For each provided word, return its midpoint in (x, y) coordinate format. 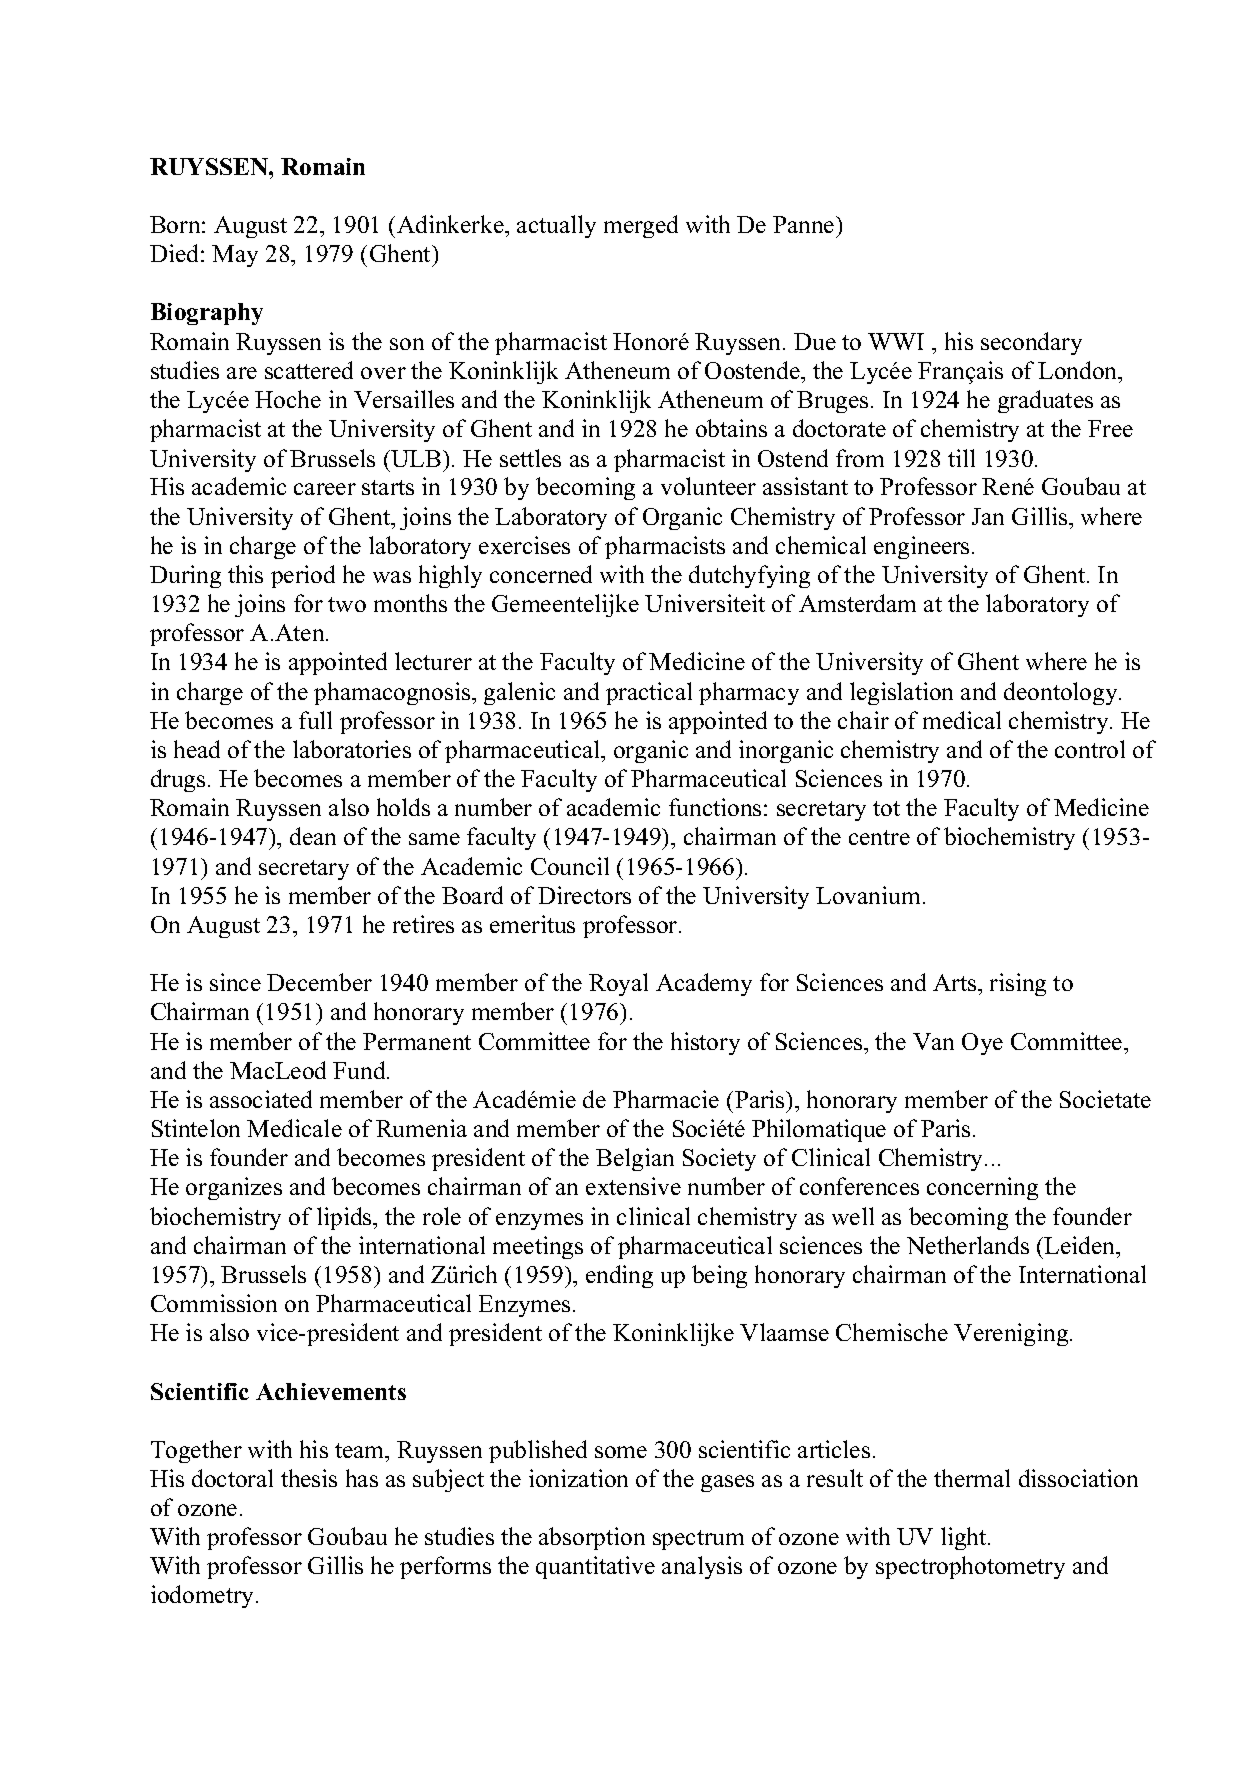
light (965, 1538)
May (235, 256)
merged (641, 226)
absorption (592, 1538)
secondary (1031, 343)
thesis (309, 1478)
